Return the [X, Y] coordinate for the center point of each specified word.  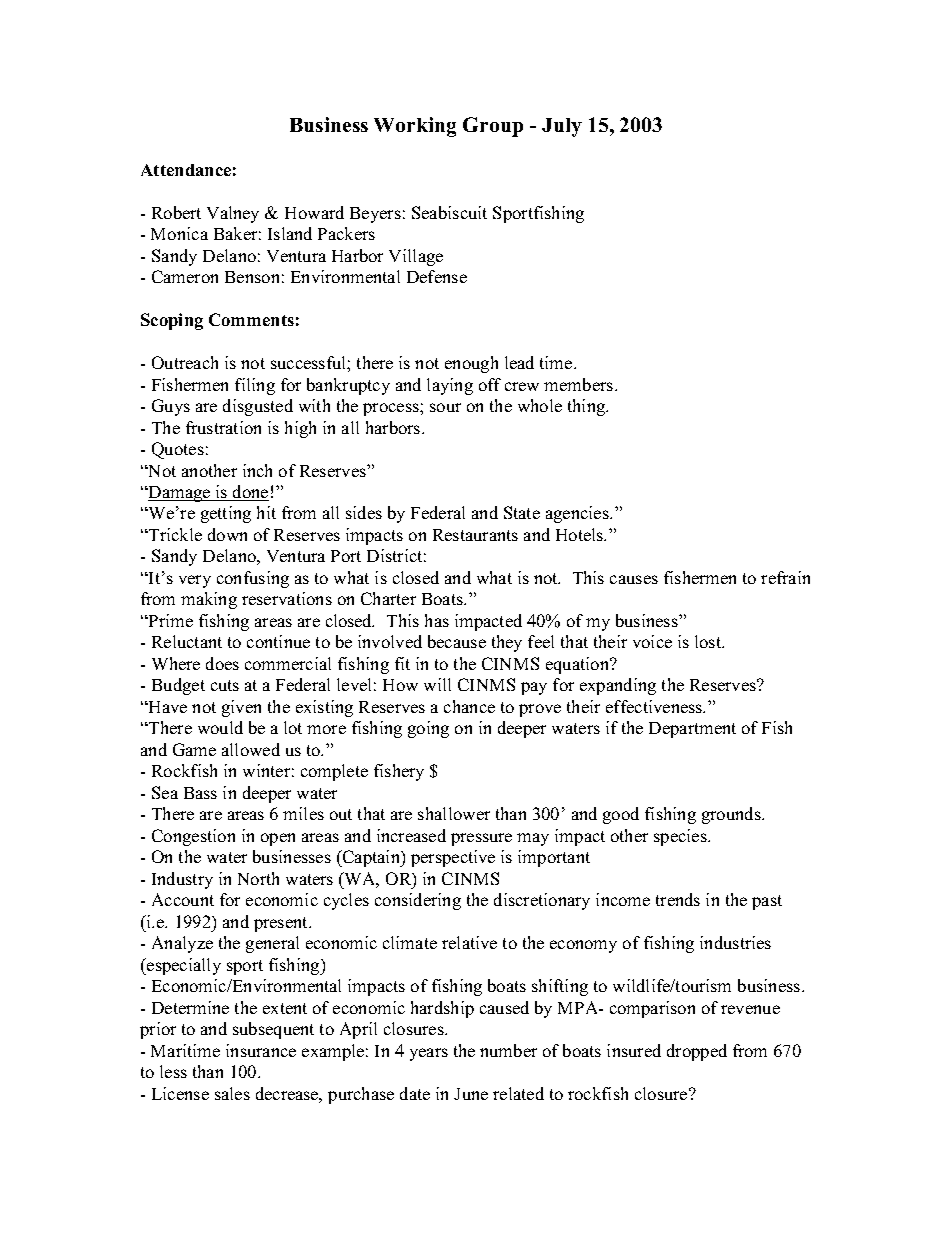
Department [692, 730]
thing [587, 407]
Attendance [186, 170]
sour [445, 407]
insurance [261, 1050]
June [471, 1094]
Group [493, 127]
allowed [251, 749]
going [428, 729]
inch [257, 470]
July [562, 127]
